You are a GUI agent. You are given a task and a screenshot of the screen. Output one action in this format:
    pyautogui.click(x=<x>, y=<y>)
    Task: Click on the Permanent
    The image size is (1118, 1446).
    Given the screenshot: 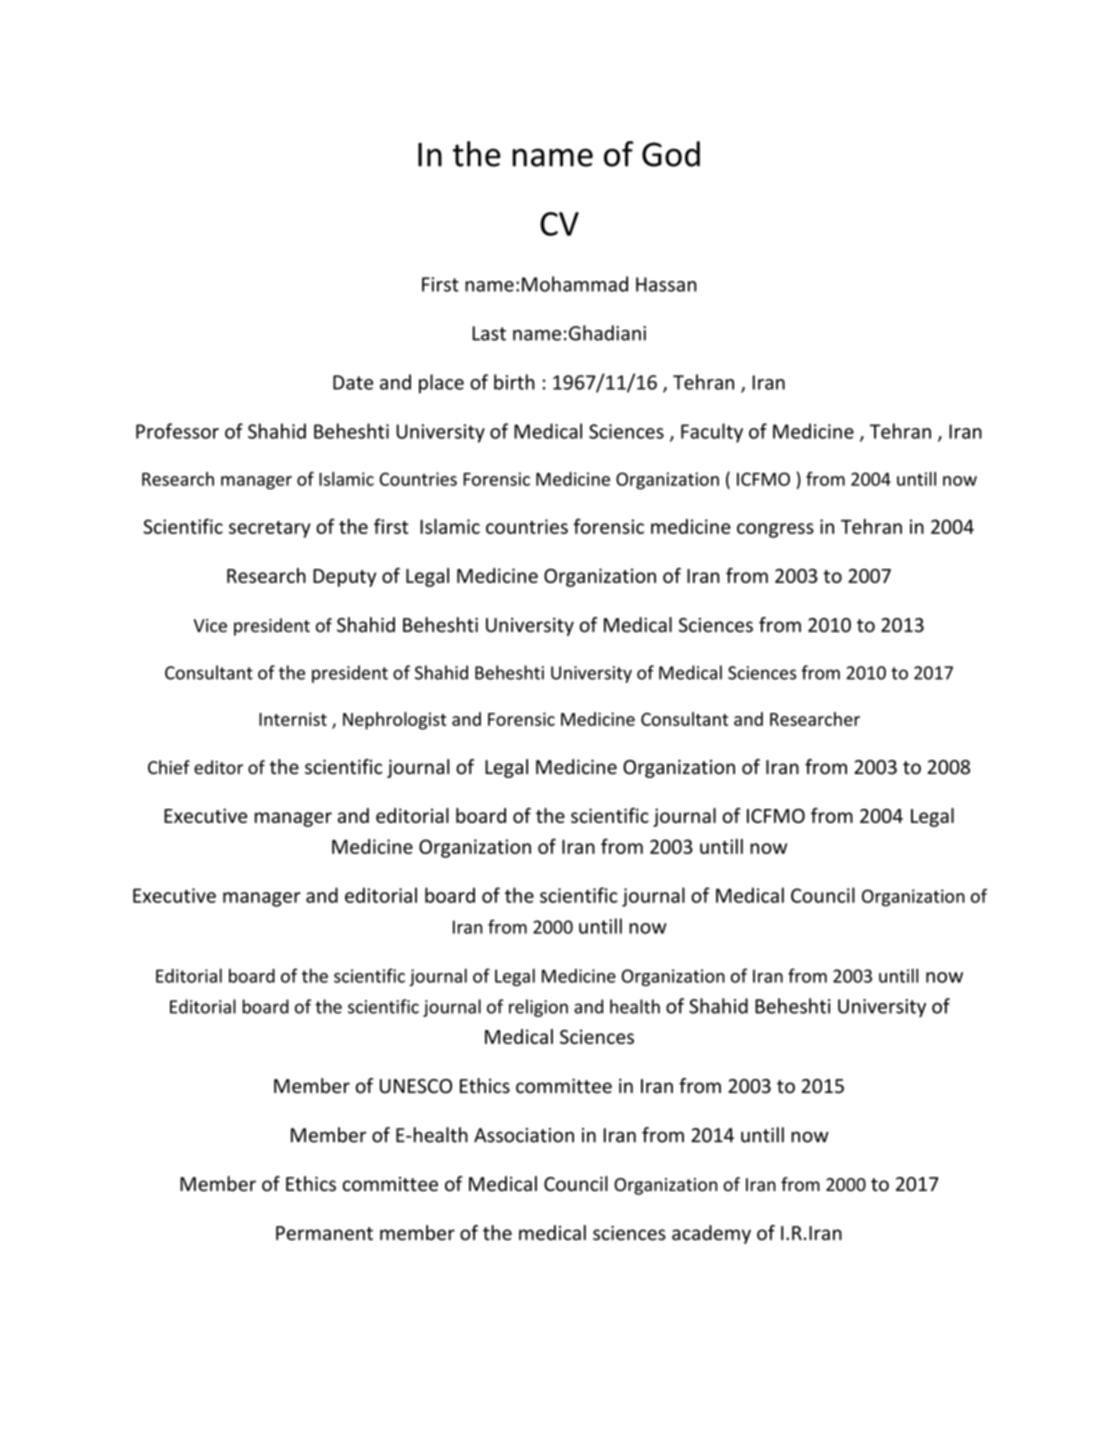 What is the action you would take?
    pyautogui.click(x=324, y=1233)
